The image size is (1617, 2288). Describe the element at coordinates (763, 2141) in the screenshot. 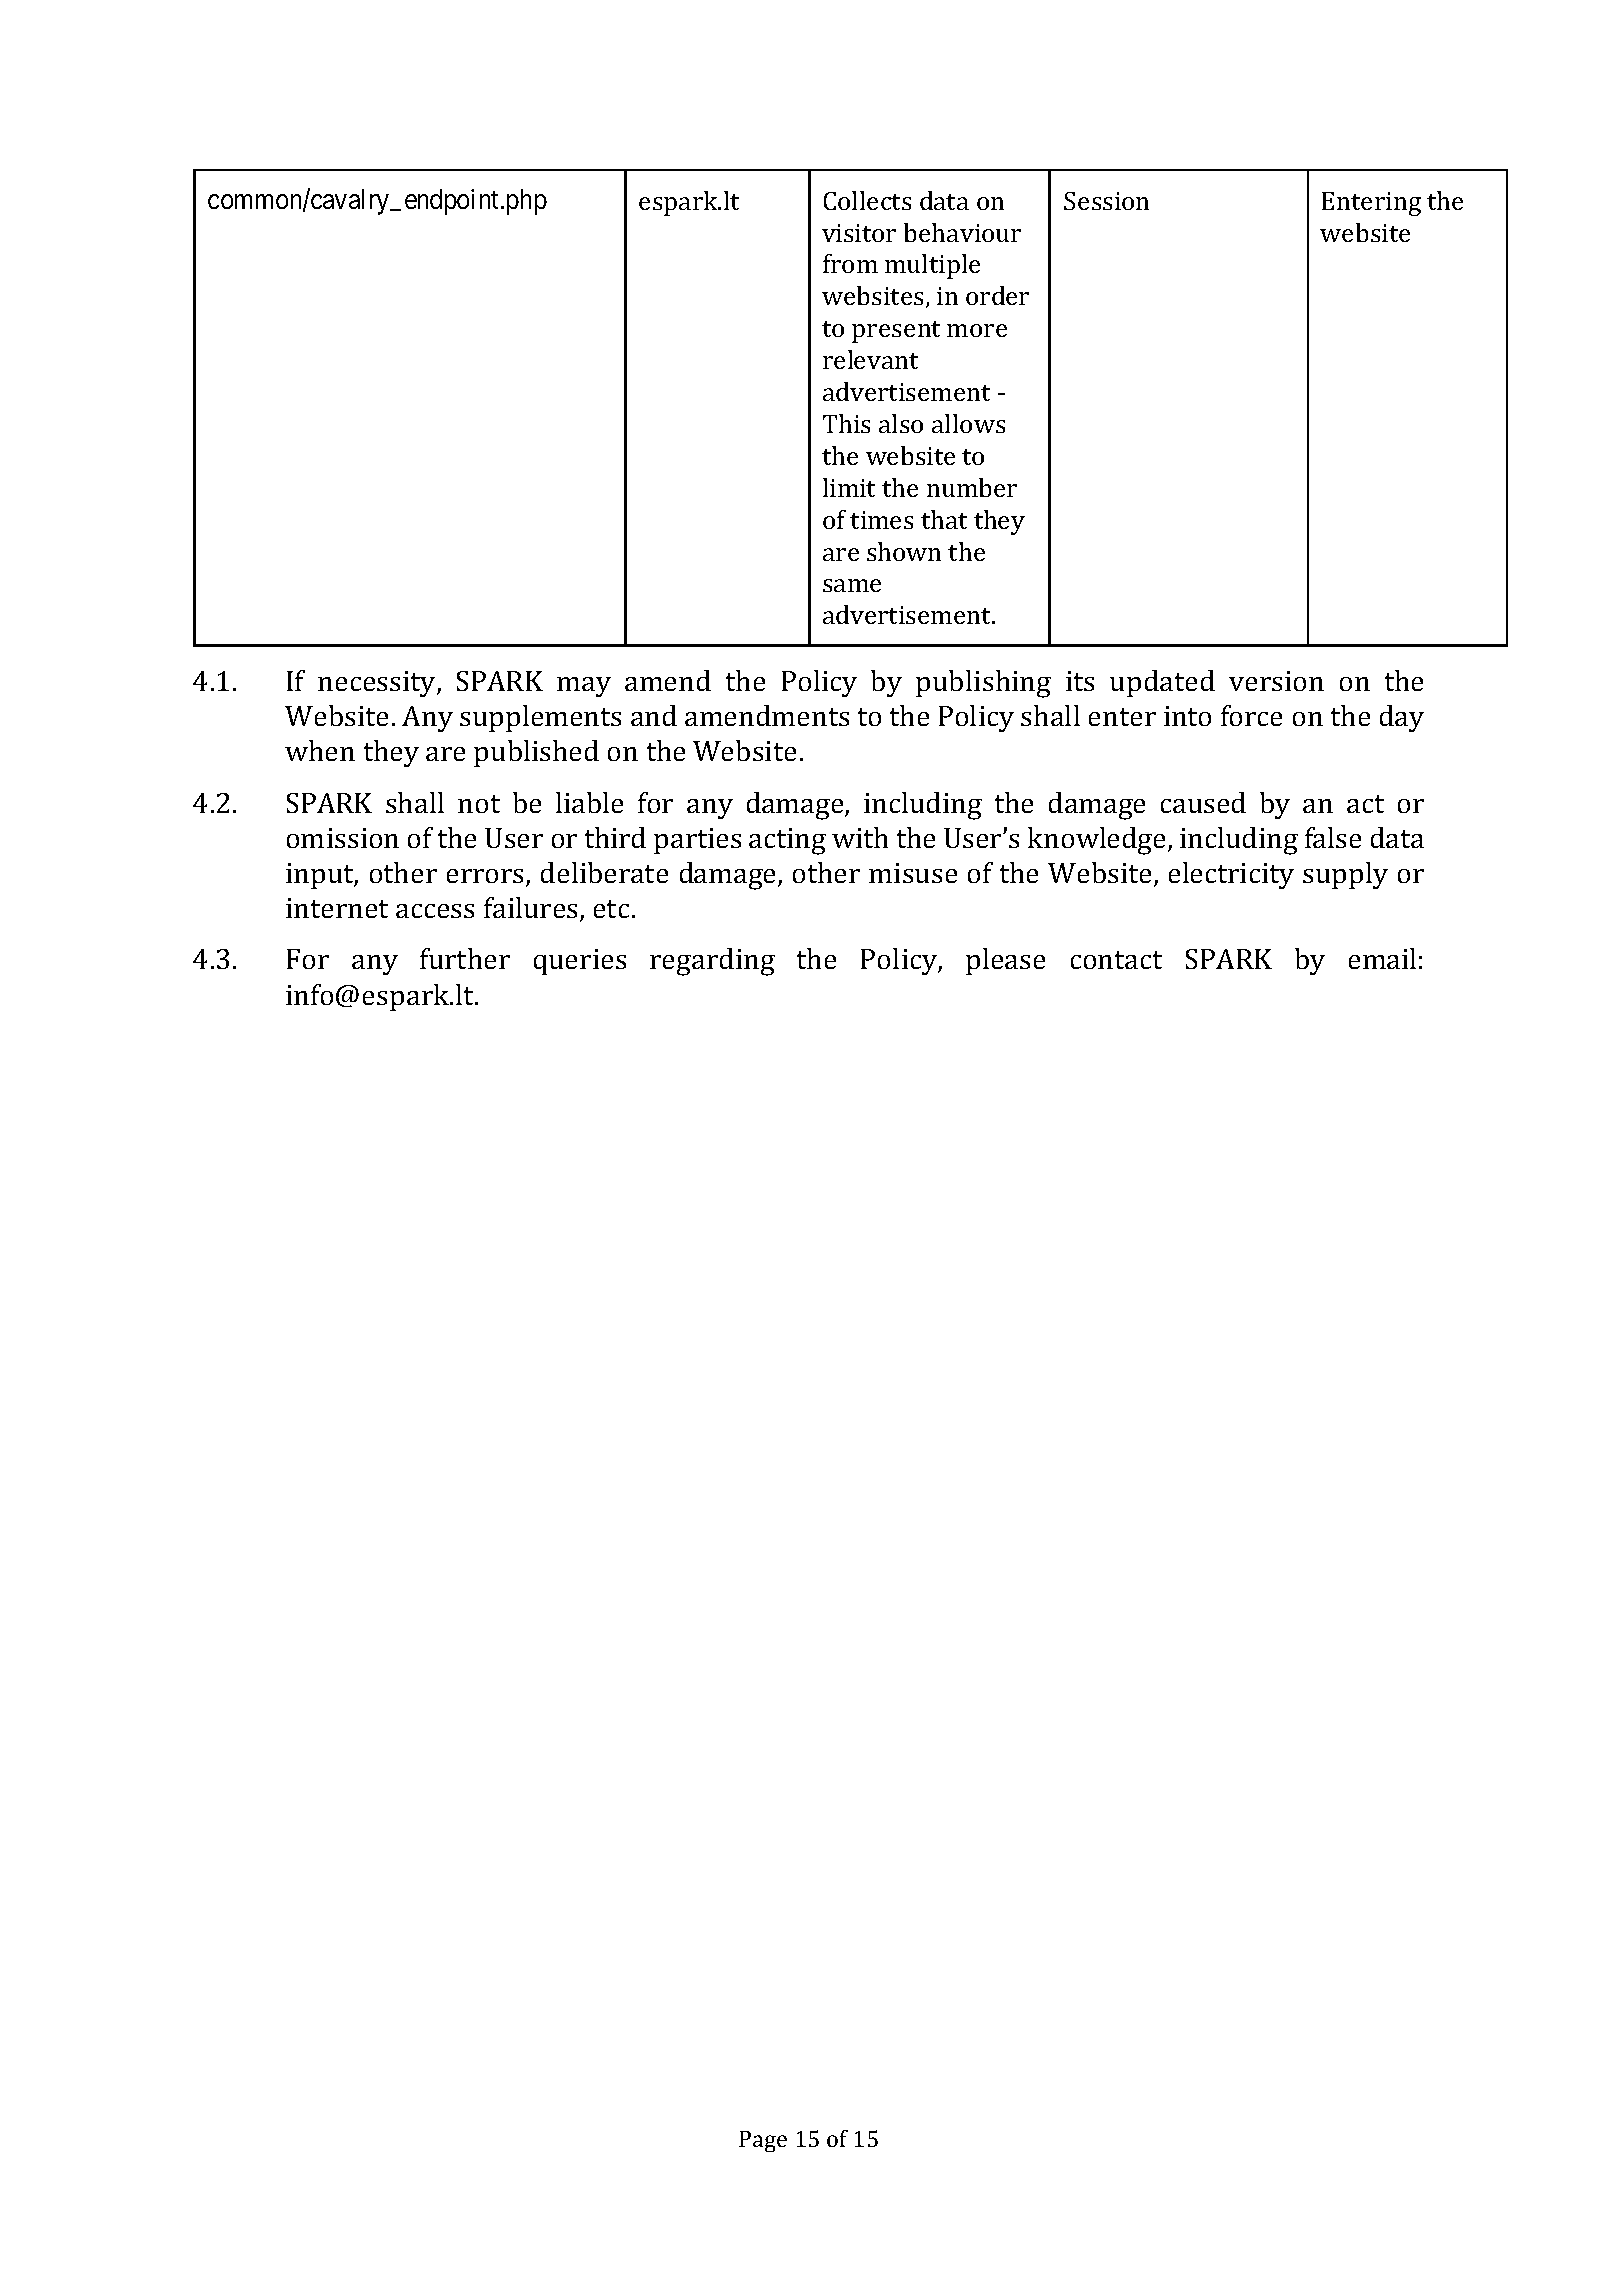

I see `Page` at that location.
